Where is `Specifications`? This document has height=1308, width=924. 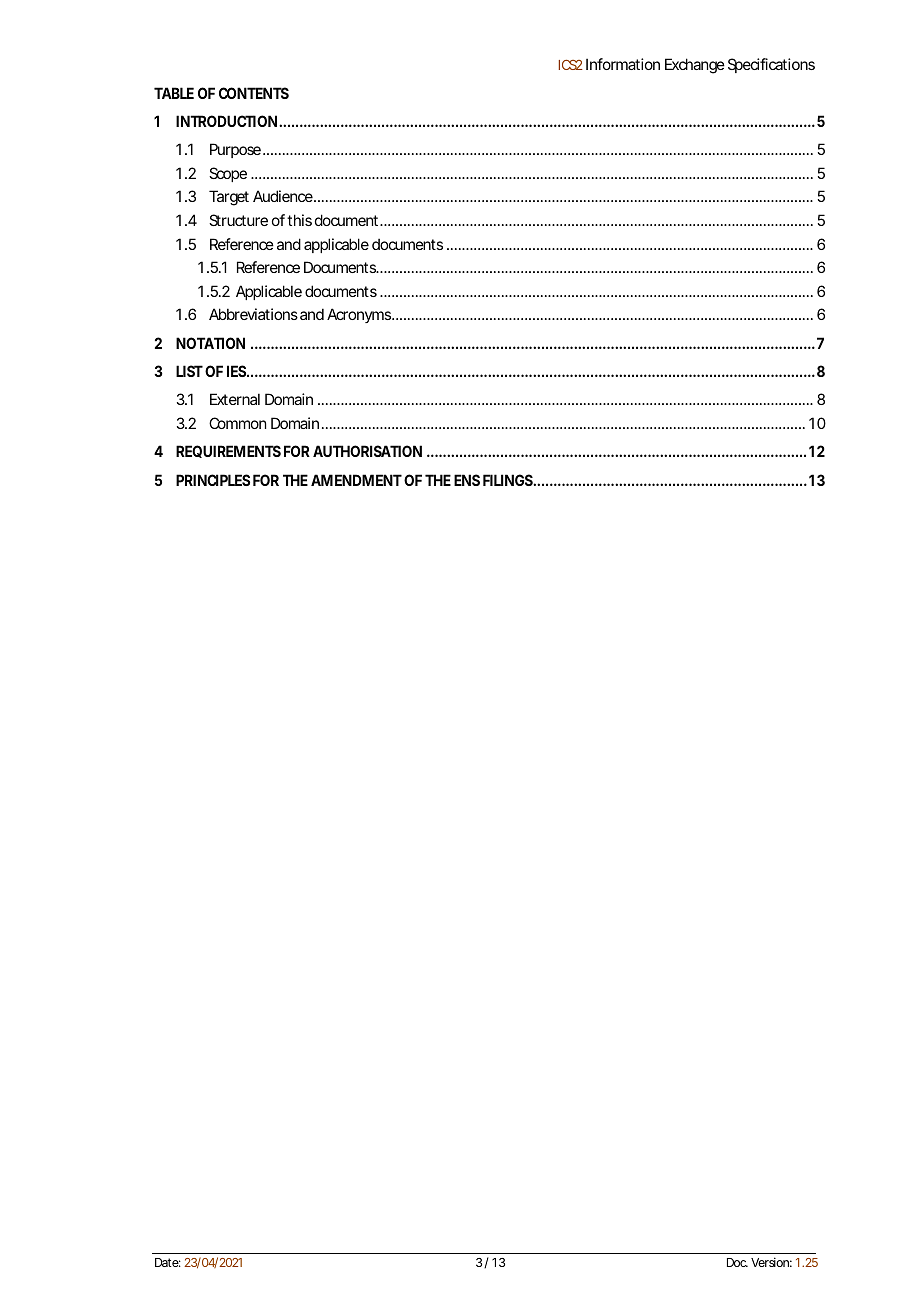
Specifications is located at coordinates (771, 65).
